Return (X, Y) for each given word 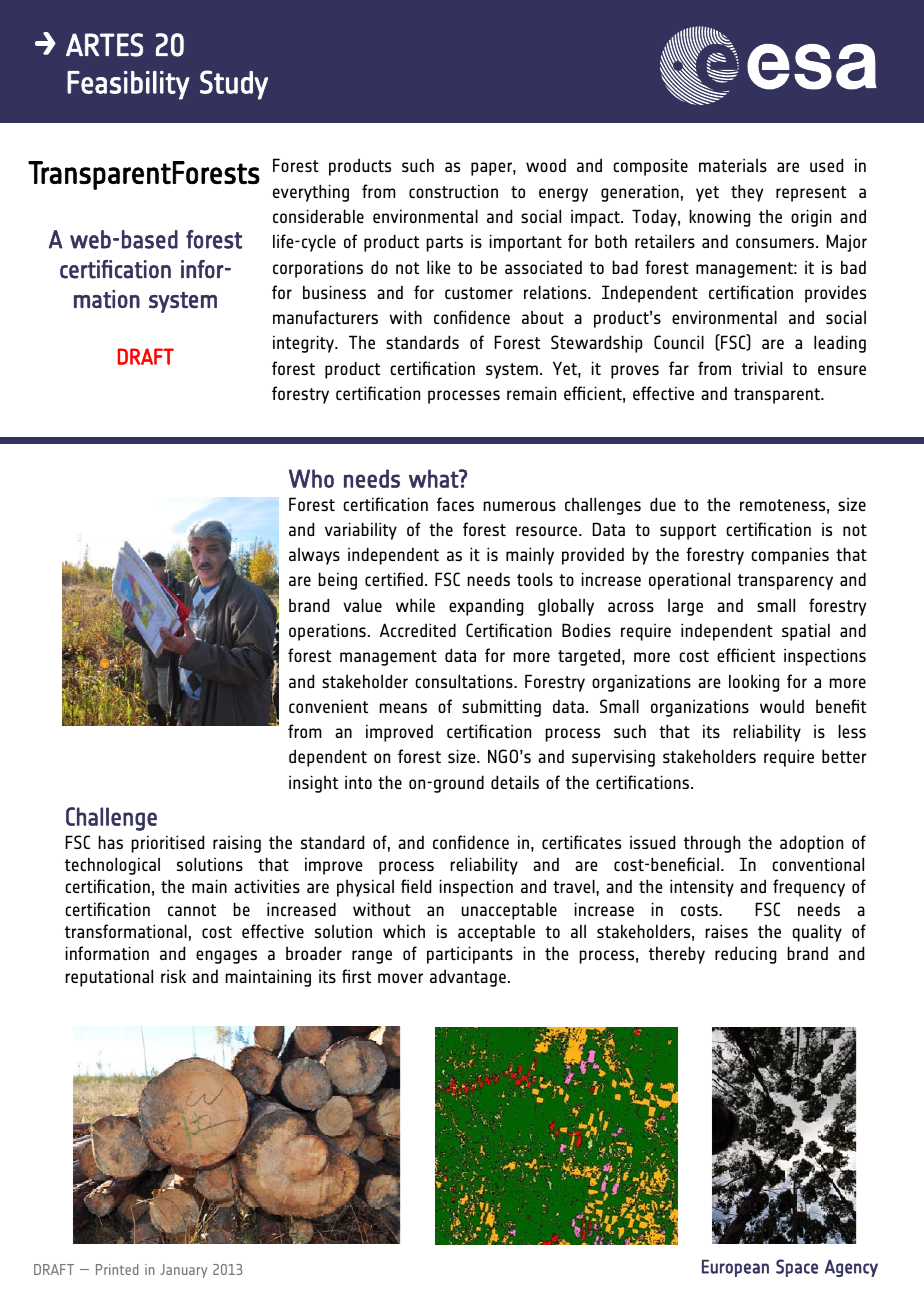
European (735, 1268)
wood (546, 165)
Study (234, 85)
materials (733, 165)
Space (797, 1268)
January (183, 1271)
